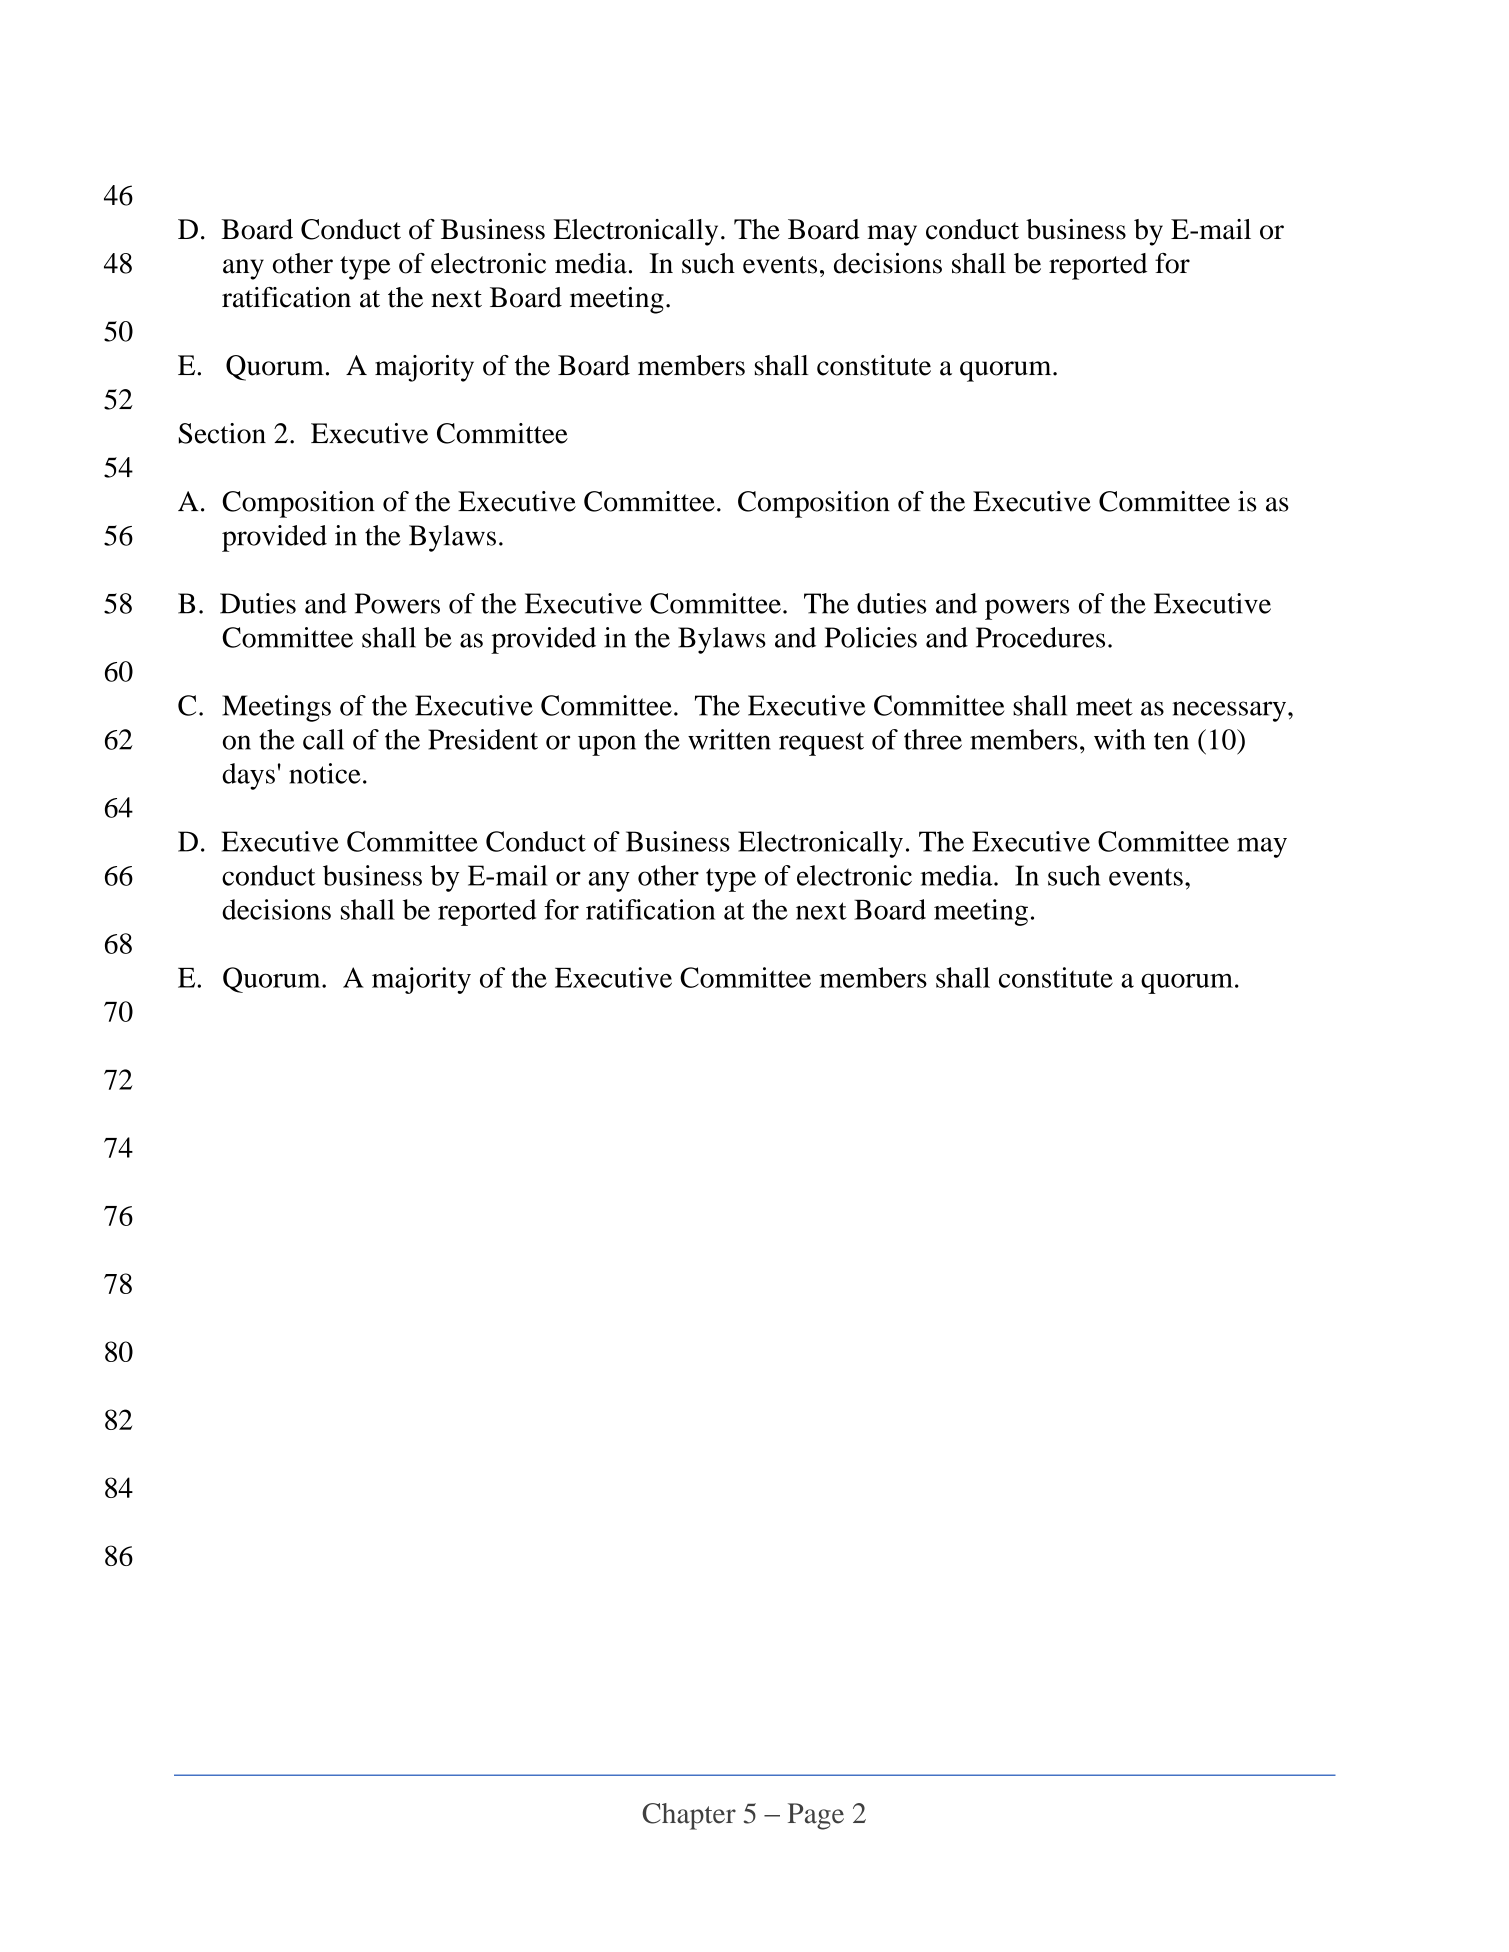 This screenshot has width=1509, height=1952. Describe the element at coordinates (1120, 739) in the screenshot. I see `with` at that location.
